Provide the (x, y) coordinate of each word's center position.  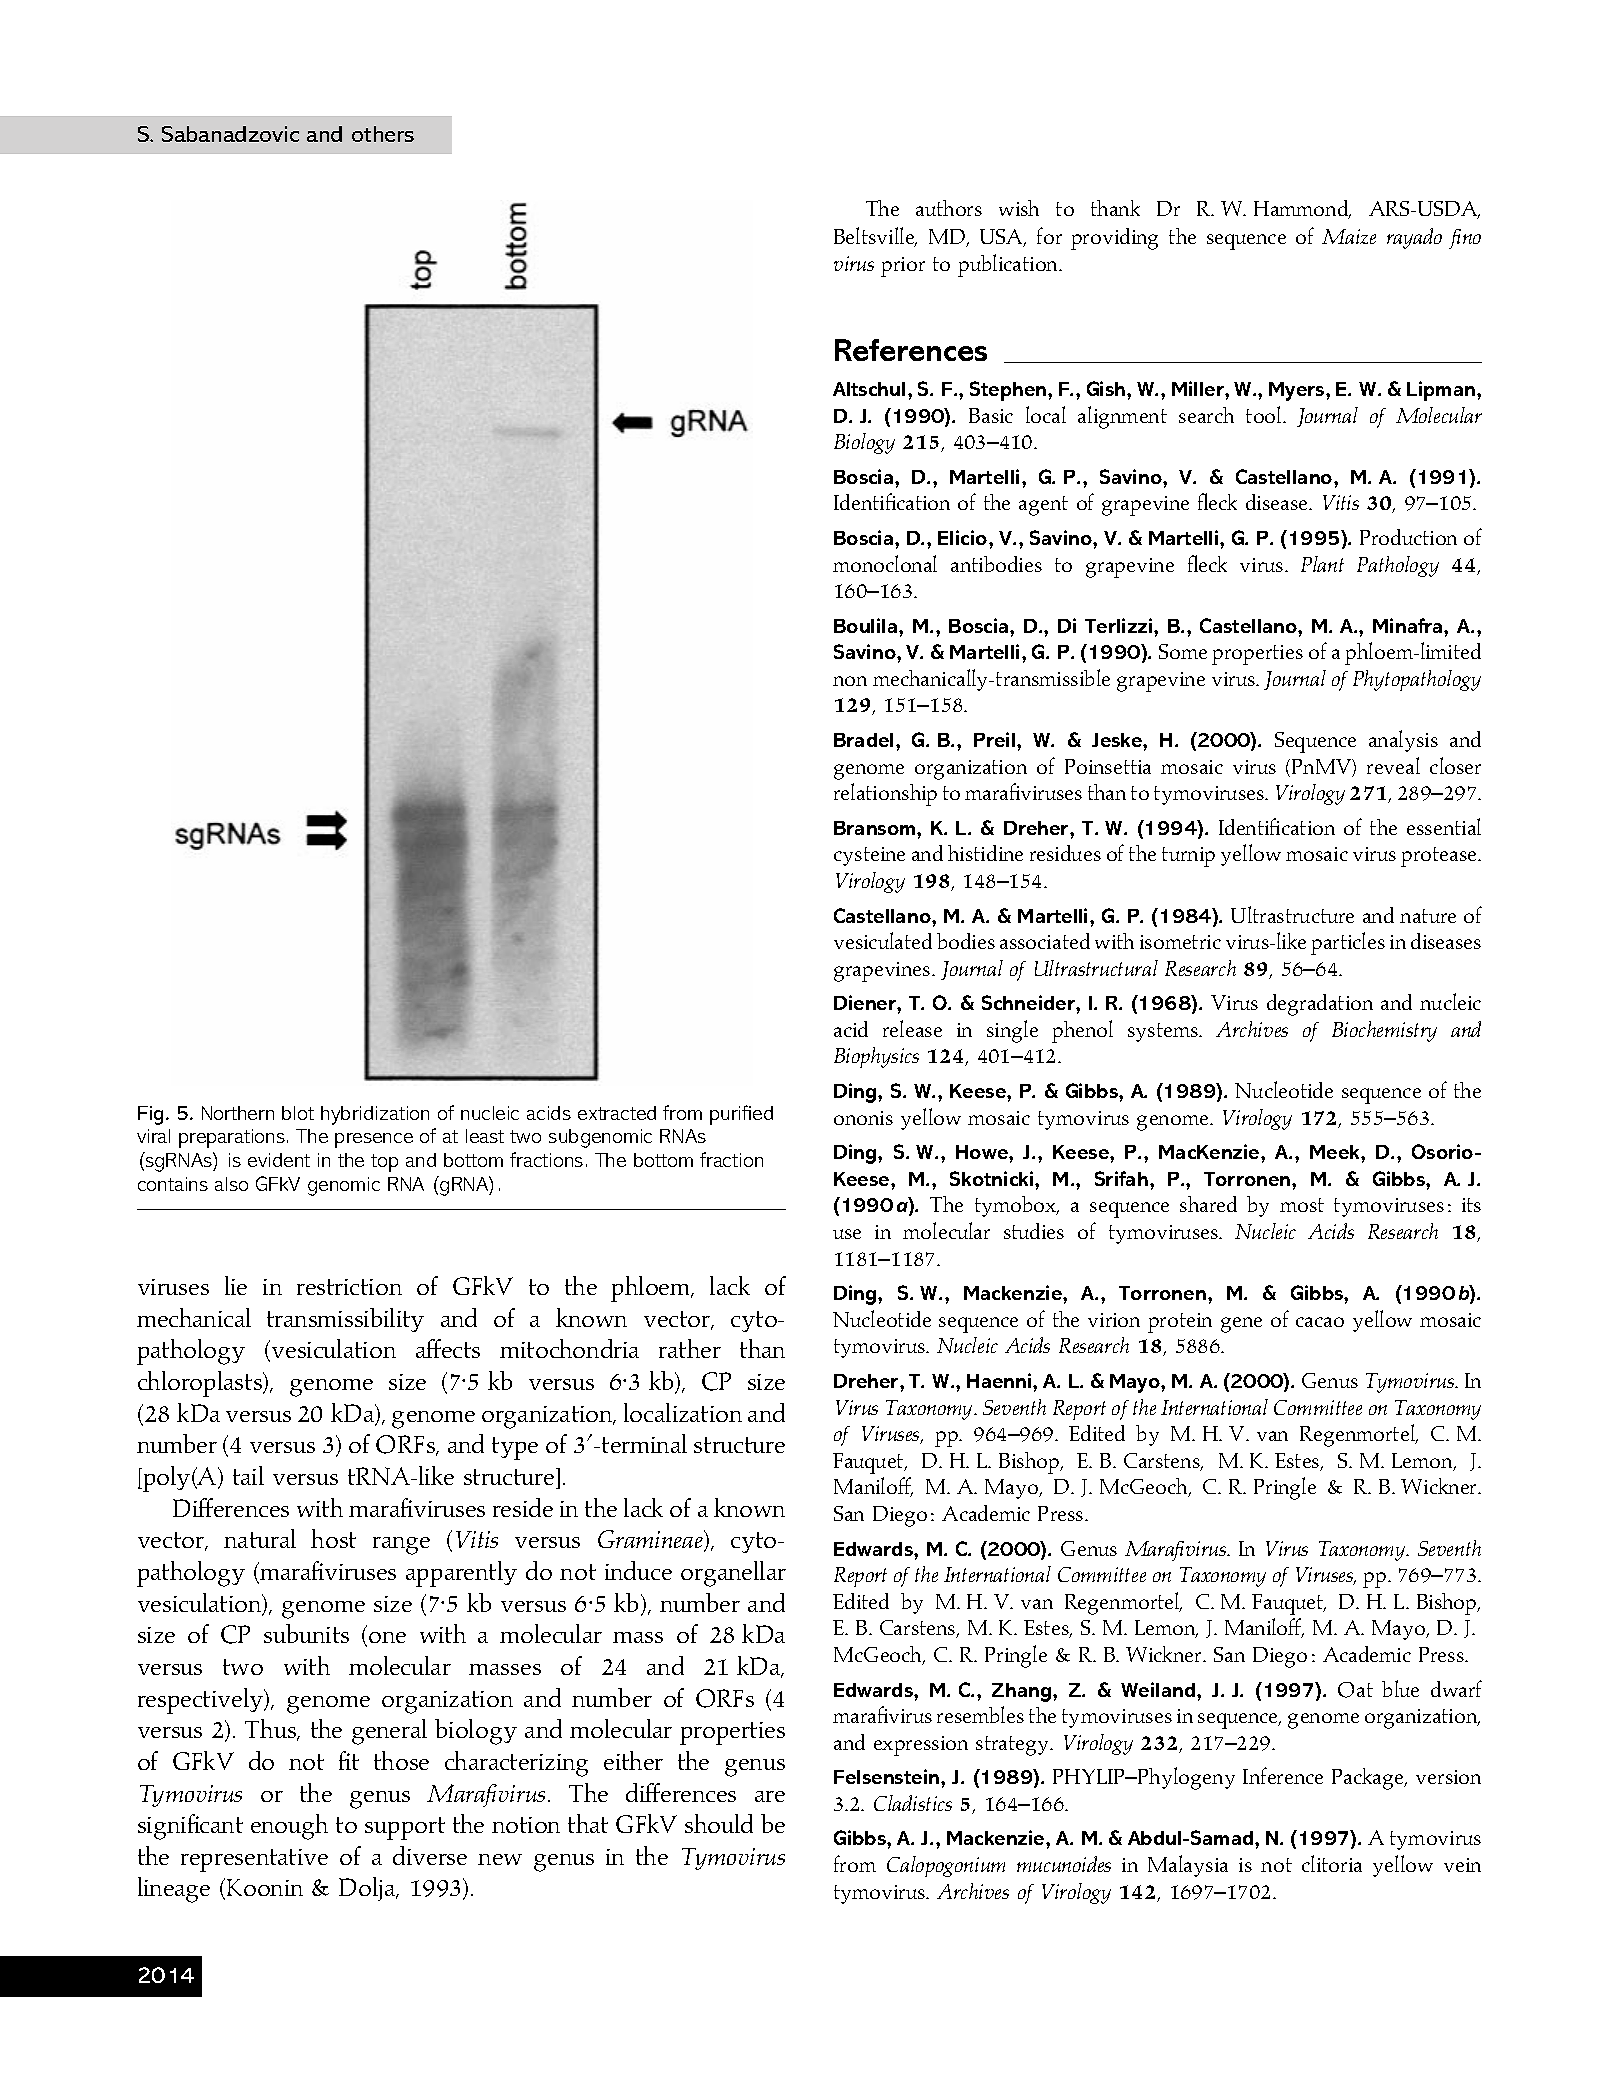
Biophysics (876, 1057)
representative (254, 1860)
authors (949, 208)
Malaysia (1188, 1866)
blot (298, 1113)
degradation (1320, 1005)
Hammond (1302, 209)
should (719, 1823)
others (383, 134)
